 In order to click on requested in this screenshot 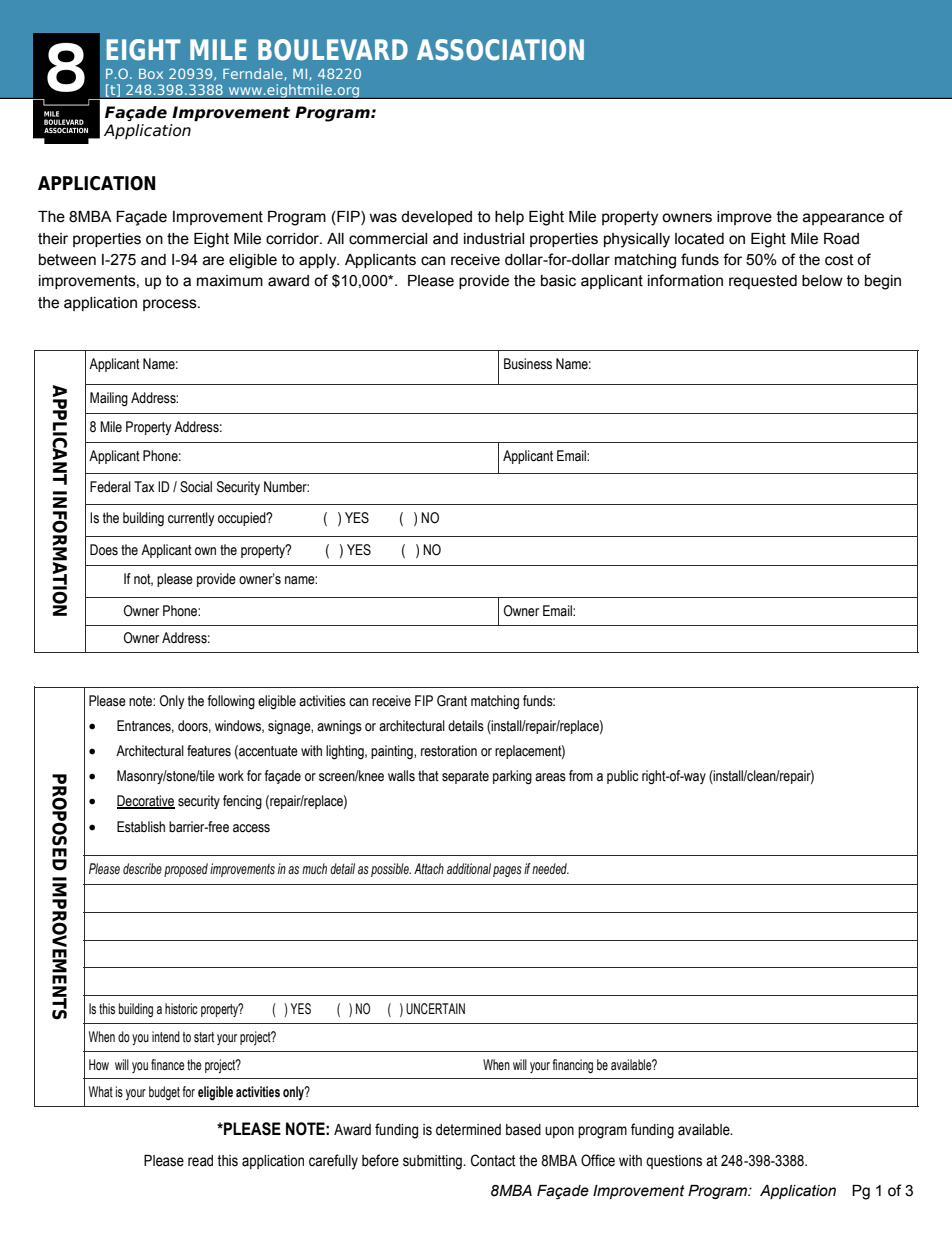, I will do `click(763, 282)`.
